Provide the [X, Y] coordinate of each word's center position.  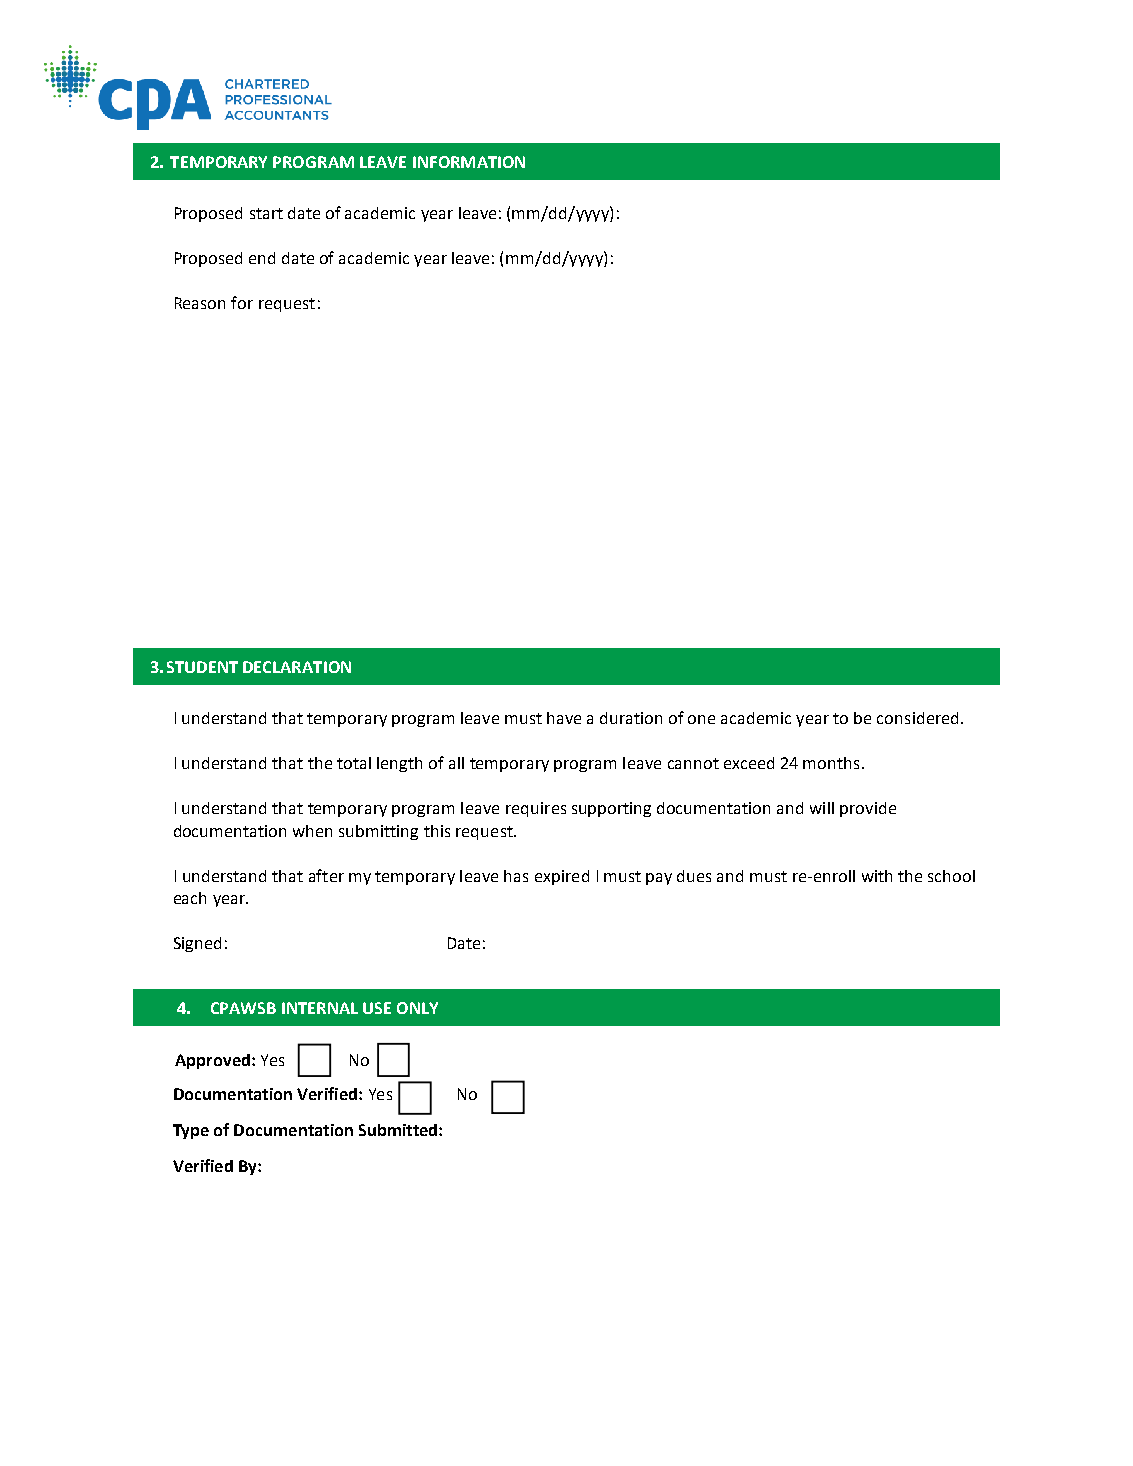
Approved [212, 1061]
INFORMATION [469, 162]
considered [917, 718]
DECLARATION [297, 667]
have [564, 718]
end [262, 258]
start [266, 213]
